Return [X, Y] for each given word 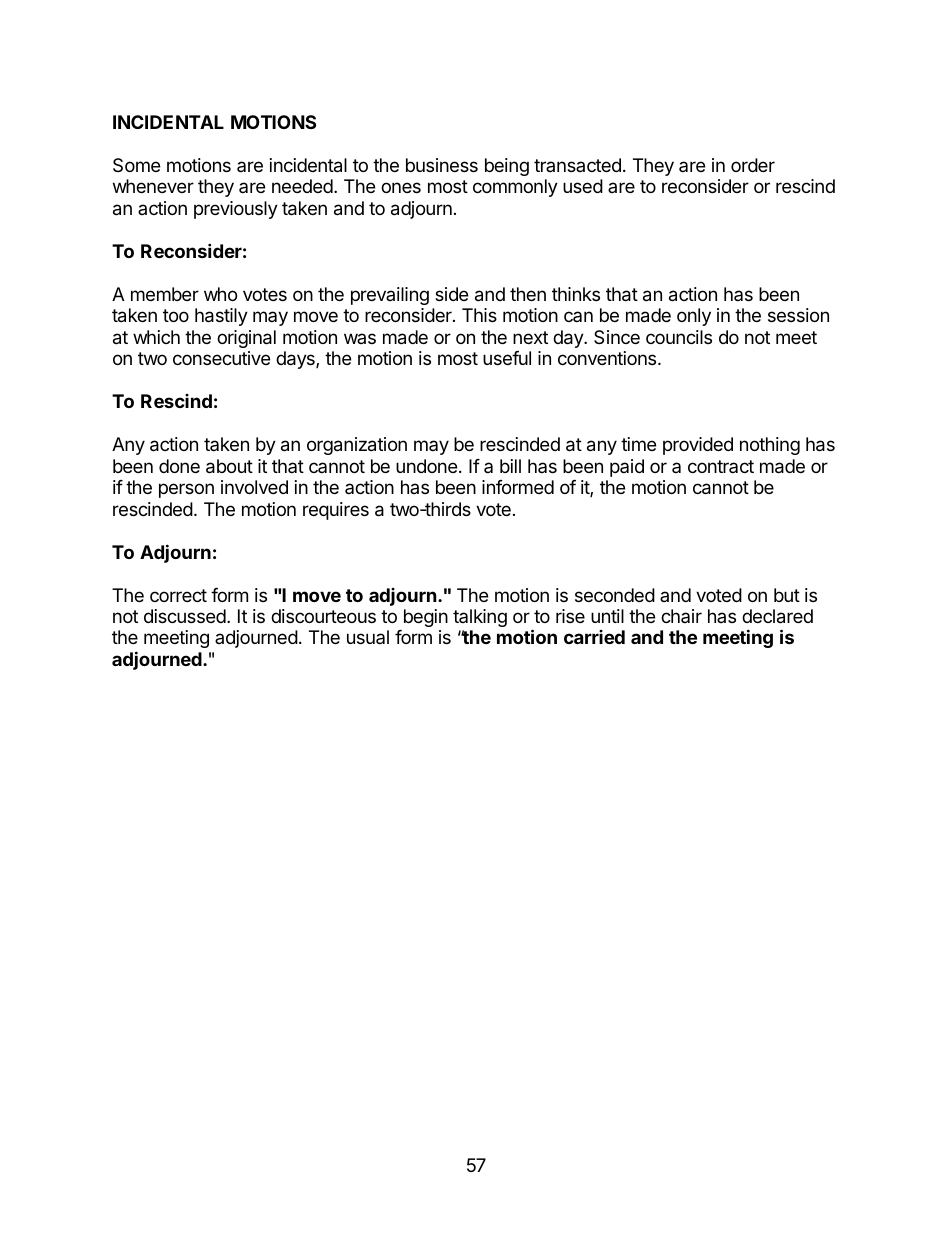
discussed [185, 616]
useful [507, 358]
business [442, 165]
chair [681, 616]
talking [480, 618]
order [753, 165]
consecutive [221, 358]
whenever [153, 186]
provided [698, 446]
